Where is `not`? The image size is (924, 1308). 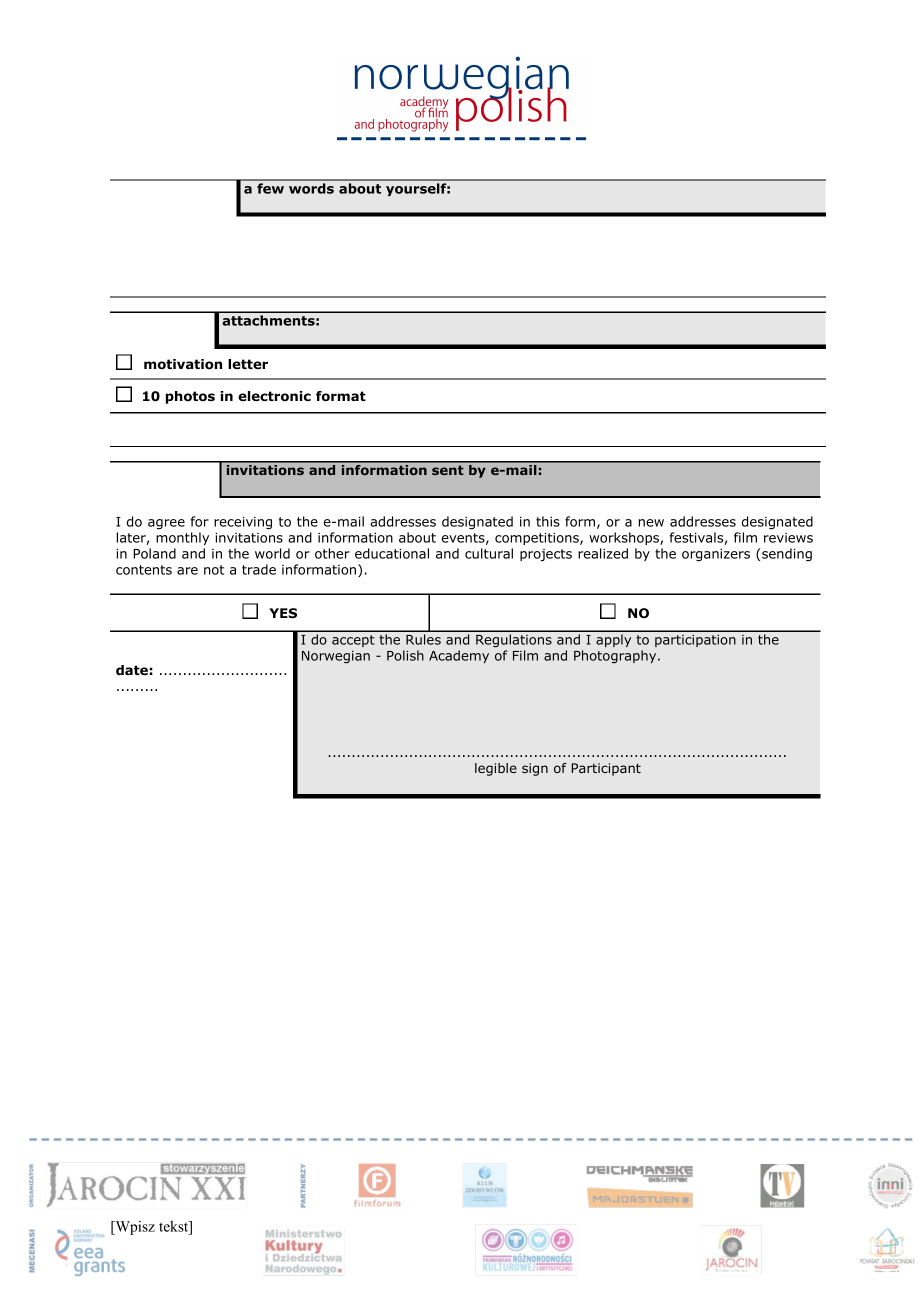
not is located at coordinates (214, 570).
